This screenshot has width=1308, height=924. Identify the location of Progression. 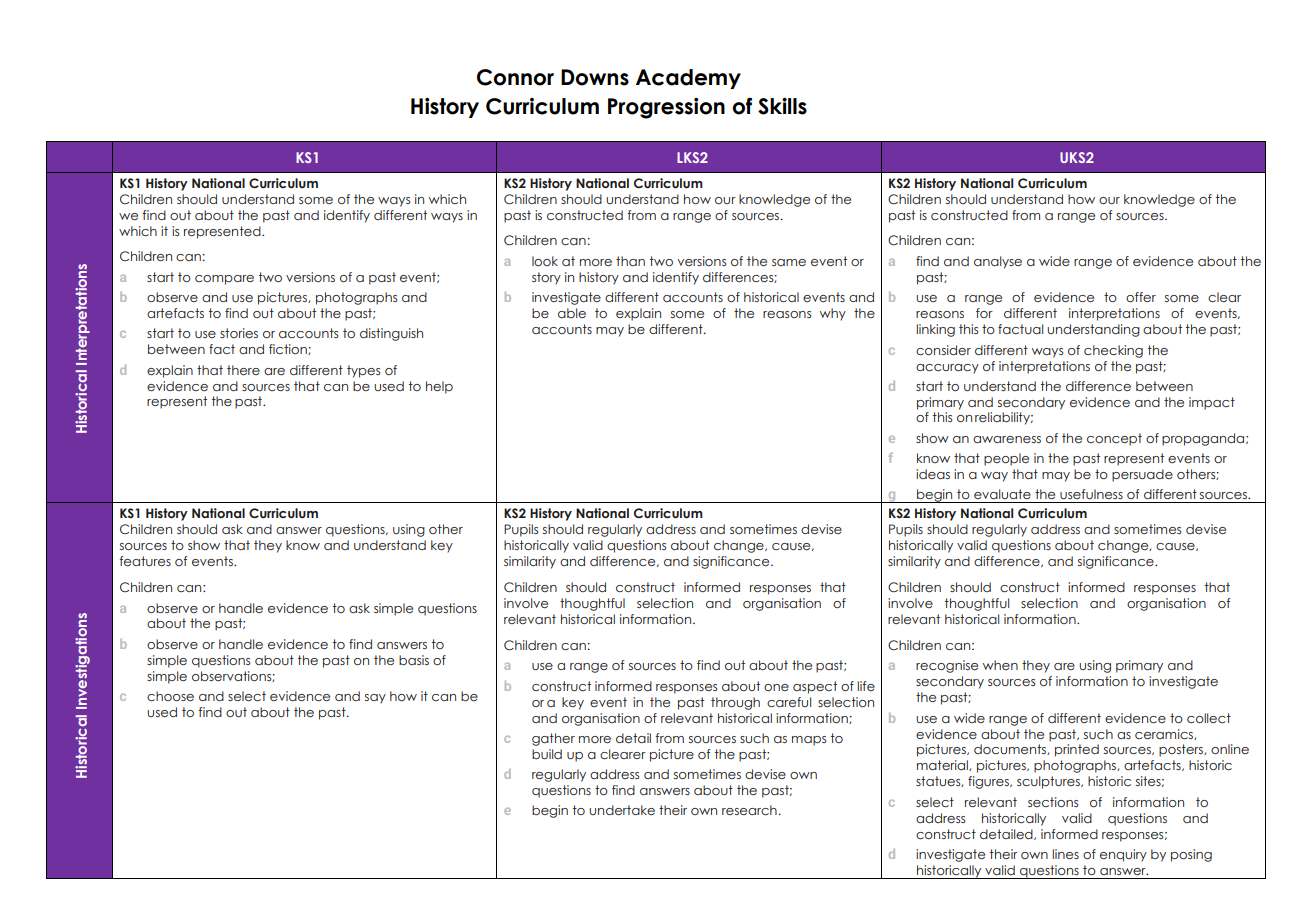
(666, 108).
